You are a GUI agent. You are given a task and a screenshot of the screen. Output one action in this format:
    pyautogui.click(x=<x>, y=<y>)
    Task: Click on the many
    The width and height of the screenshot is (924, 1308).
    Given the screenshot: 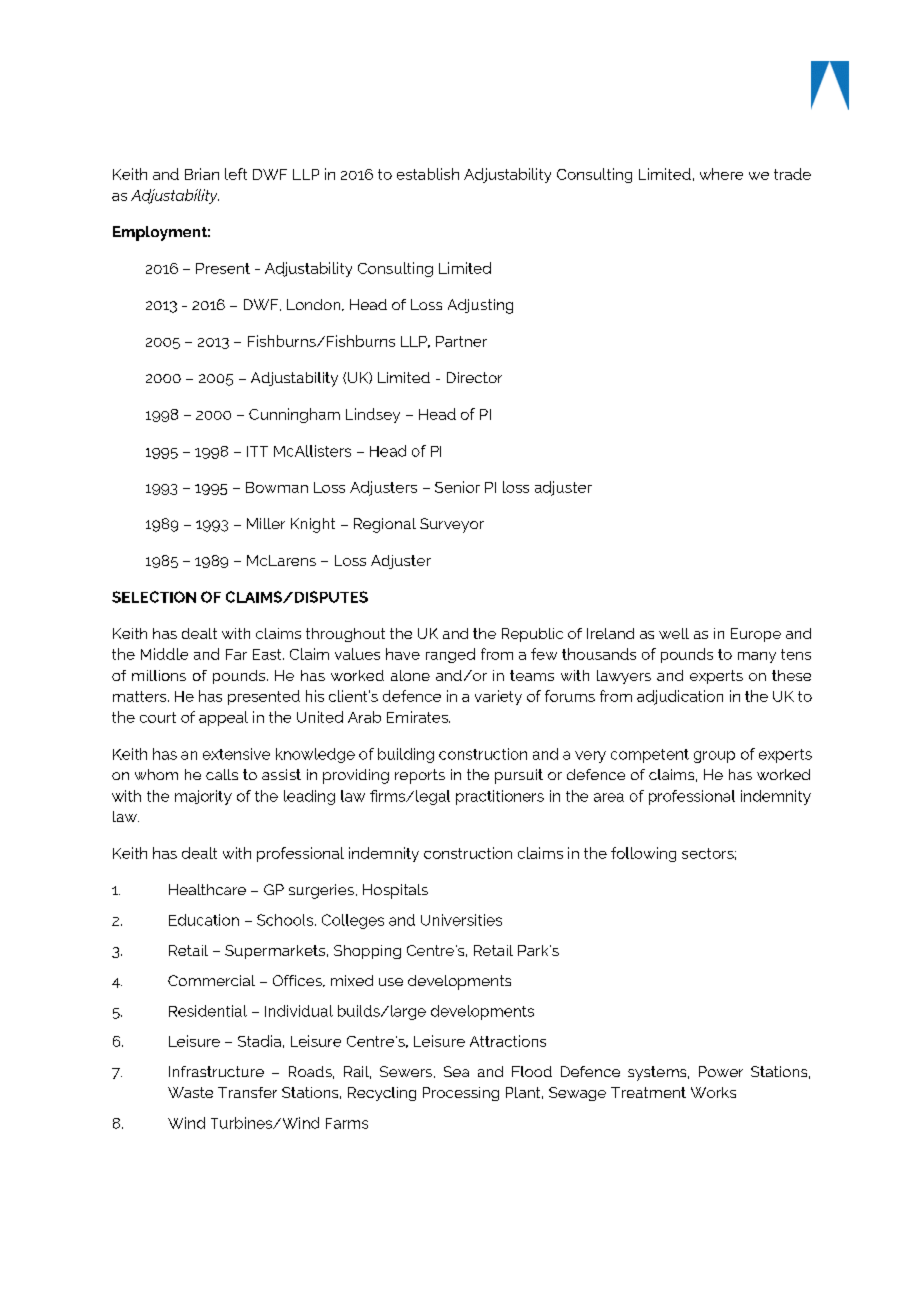 What is the action you would take?
    pyautogui.click(x=757, y=657)
